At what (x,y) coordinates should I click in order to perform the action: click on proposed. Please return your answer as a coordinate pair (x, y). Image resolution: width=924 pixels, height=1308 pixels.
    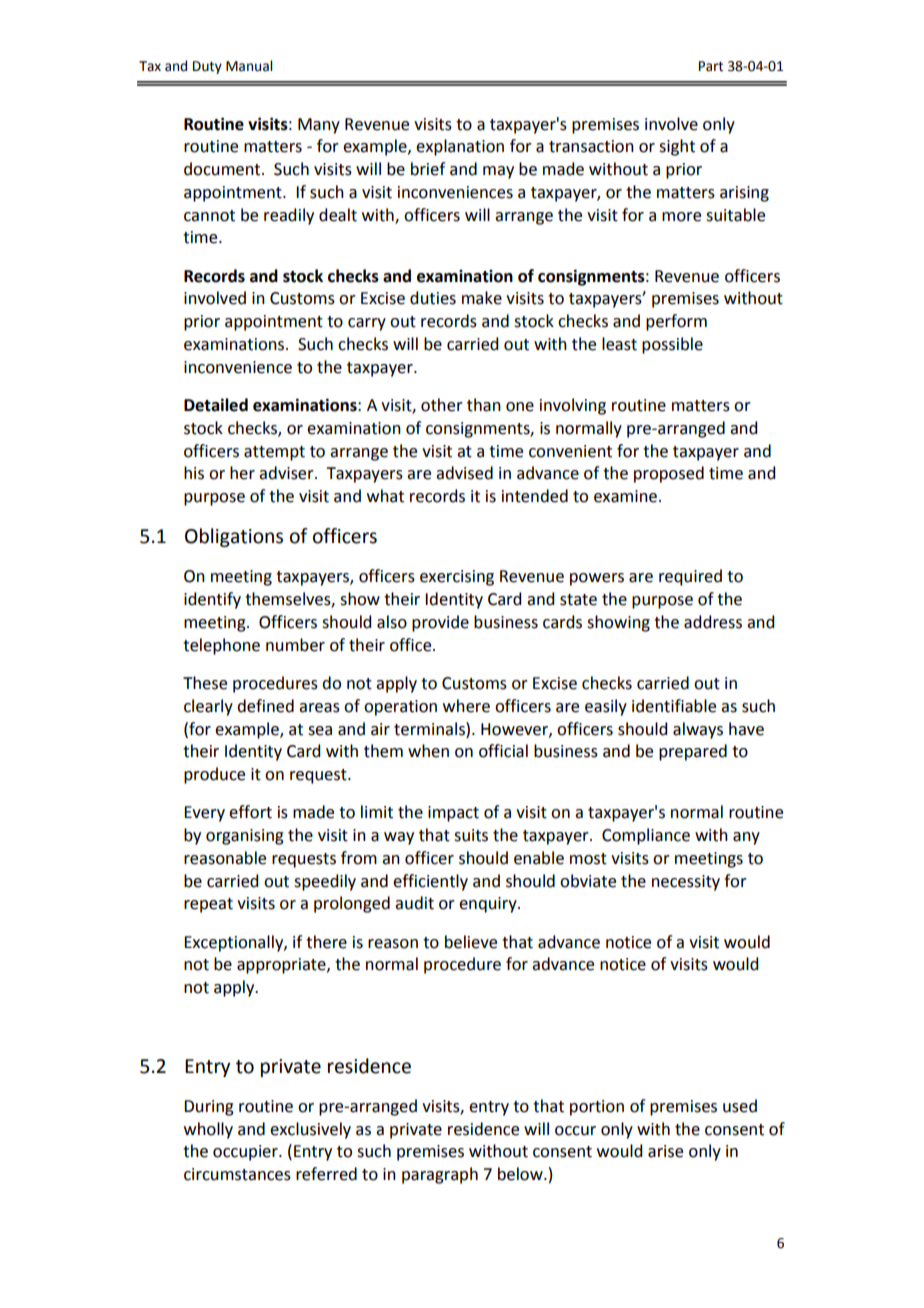
    Looking at the image, I should click on (669, 474).
